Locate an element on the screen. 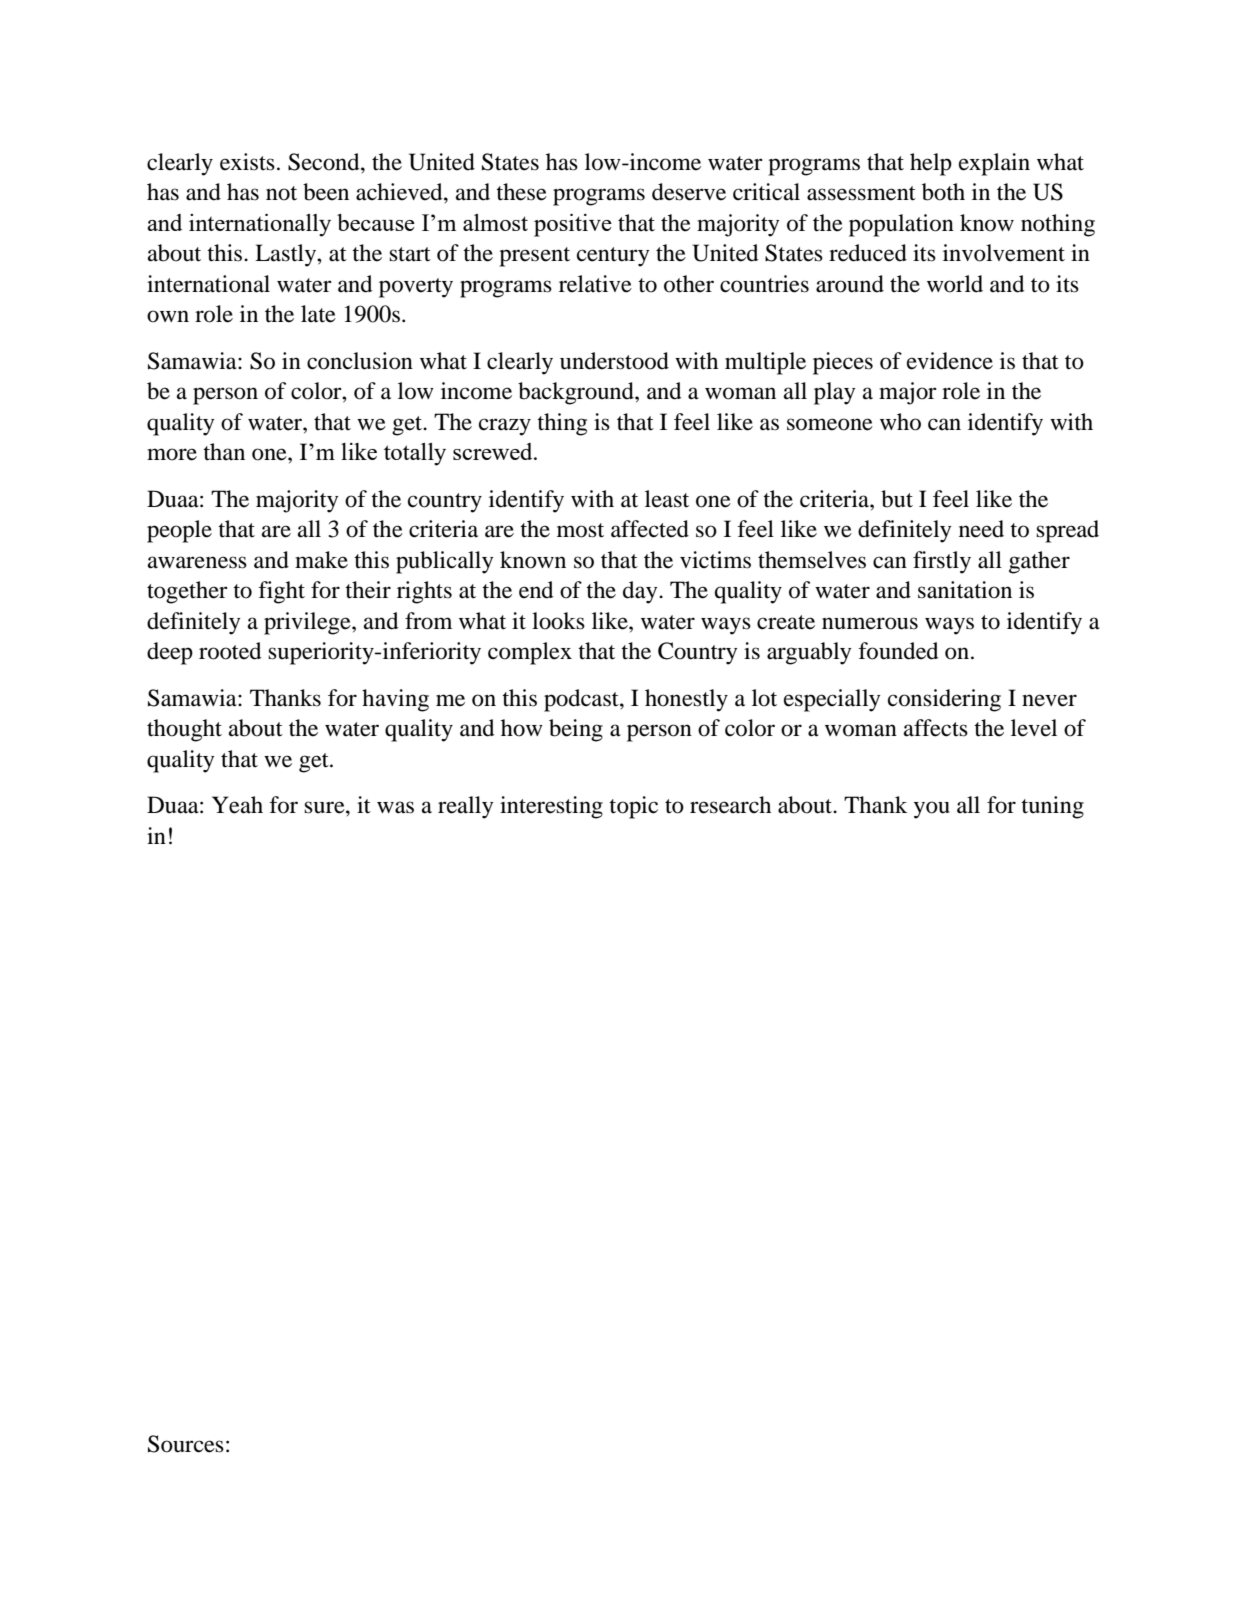 Image resolution: width=1250 pixels, height=1618 pixels. interesting is located at coordinates (551, 807).
